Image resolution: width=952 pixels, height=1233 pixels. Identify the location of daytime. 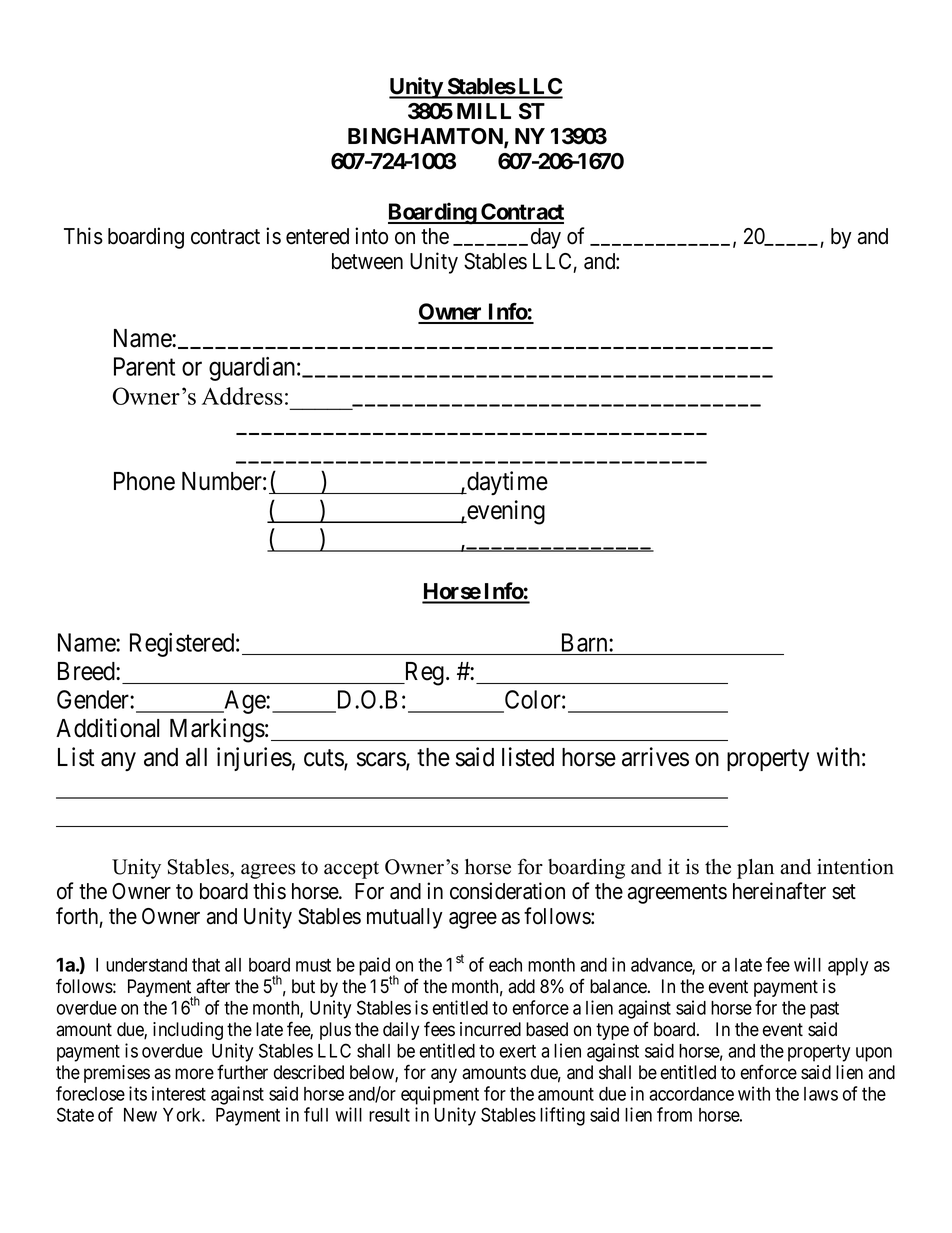
(506, 483).
